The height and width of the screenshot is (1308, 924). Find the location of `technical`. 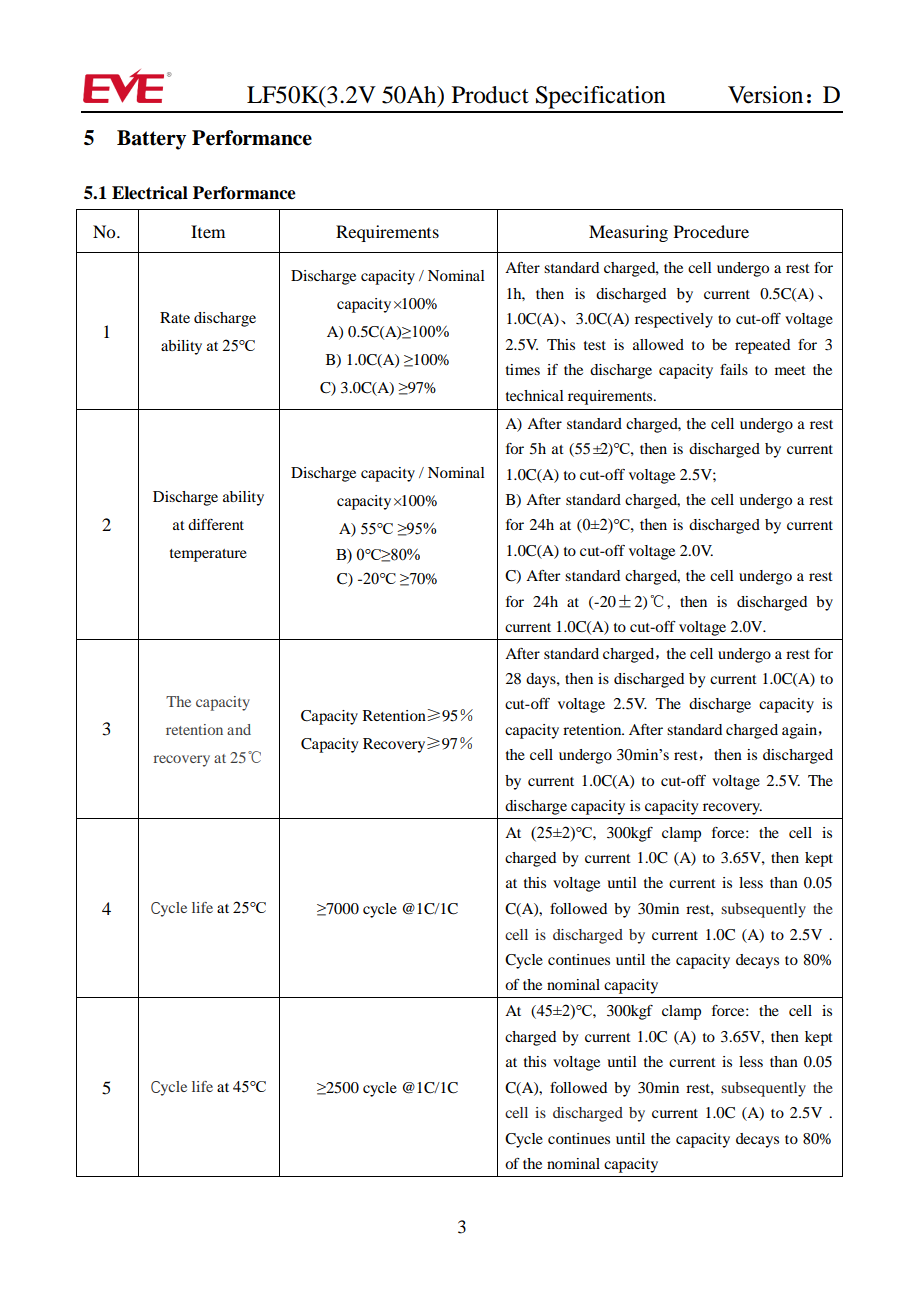

technical is located at coordinates (535, 395).
